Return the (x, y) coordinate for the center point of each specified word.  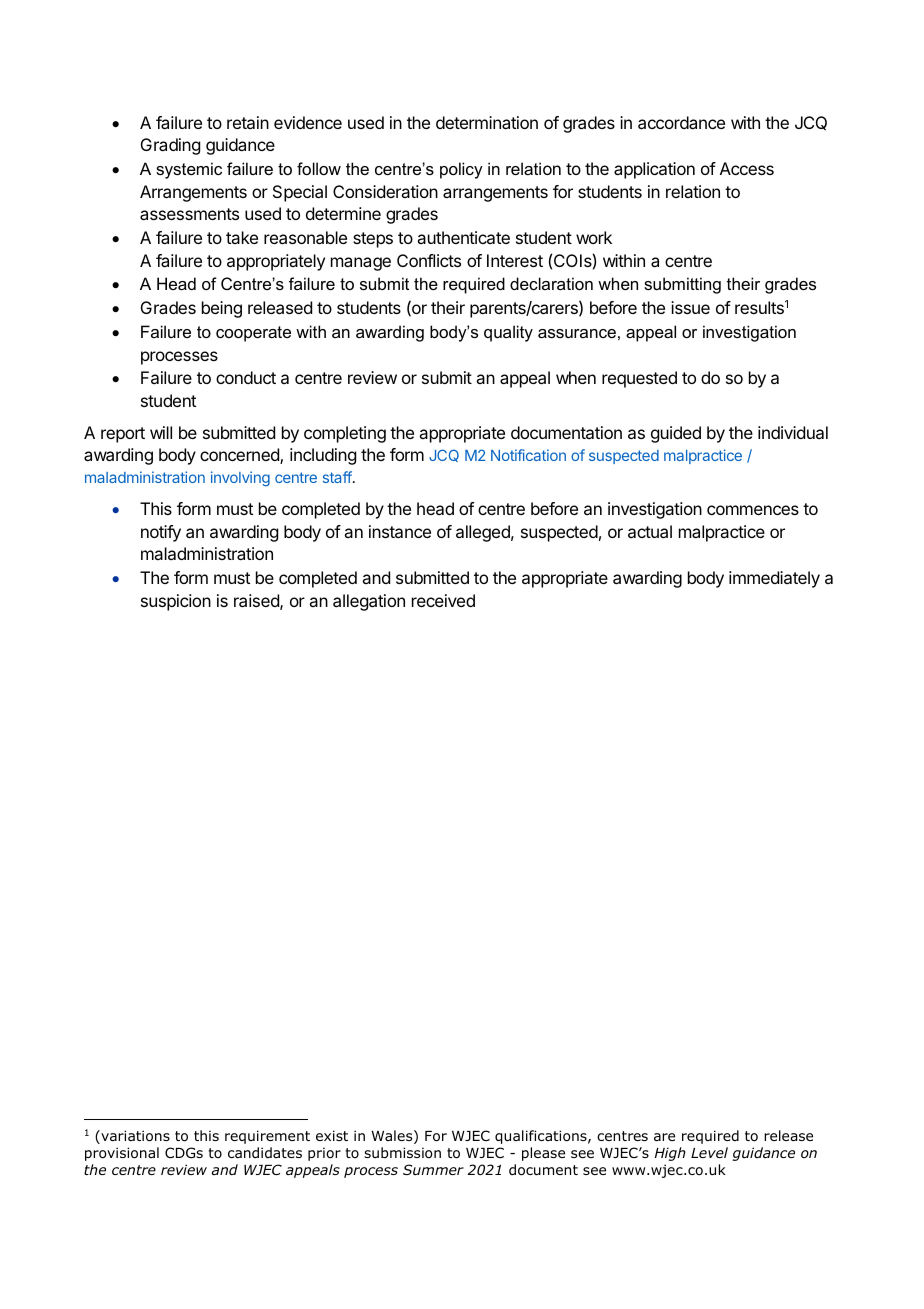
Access (747, 168)
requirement (267, 1137)
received (443, 600)
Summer (433, 1169)
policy (461, 170)
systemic (189, 170)
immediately (774, 579)
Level (709, 1152)
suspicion (176, 602)
